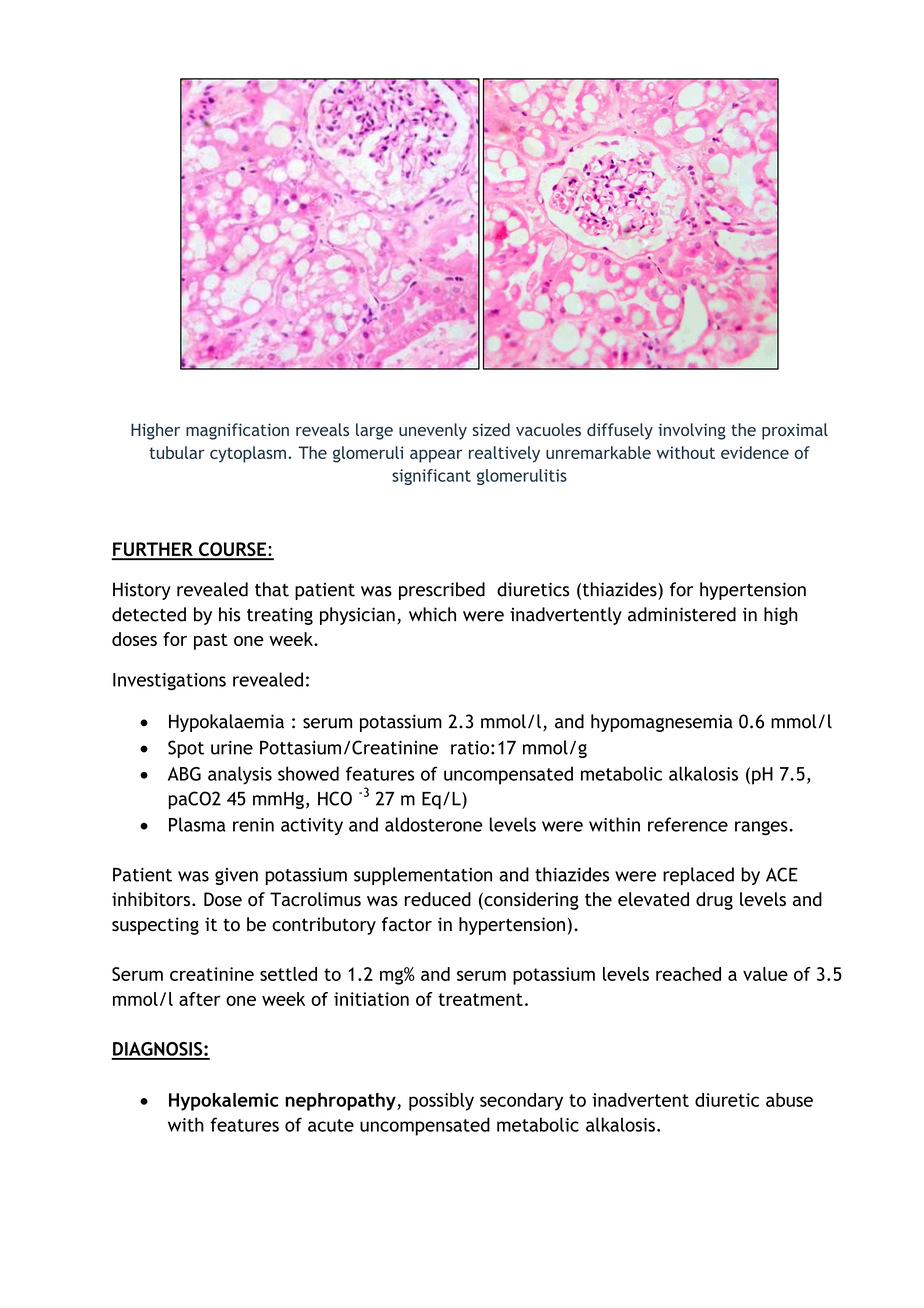  What do you see at coordinates (211, 641) in the page?
I see `past` at bounding box center [211, 641].
